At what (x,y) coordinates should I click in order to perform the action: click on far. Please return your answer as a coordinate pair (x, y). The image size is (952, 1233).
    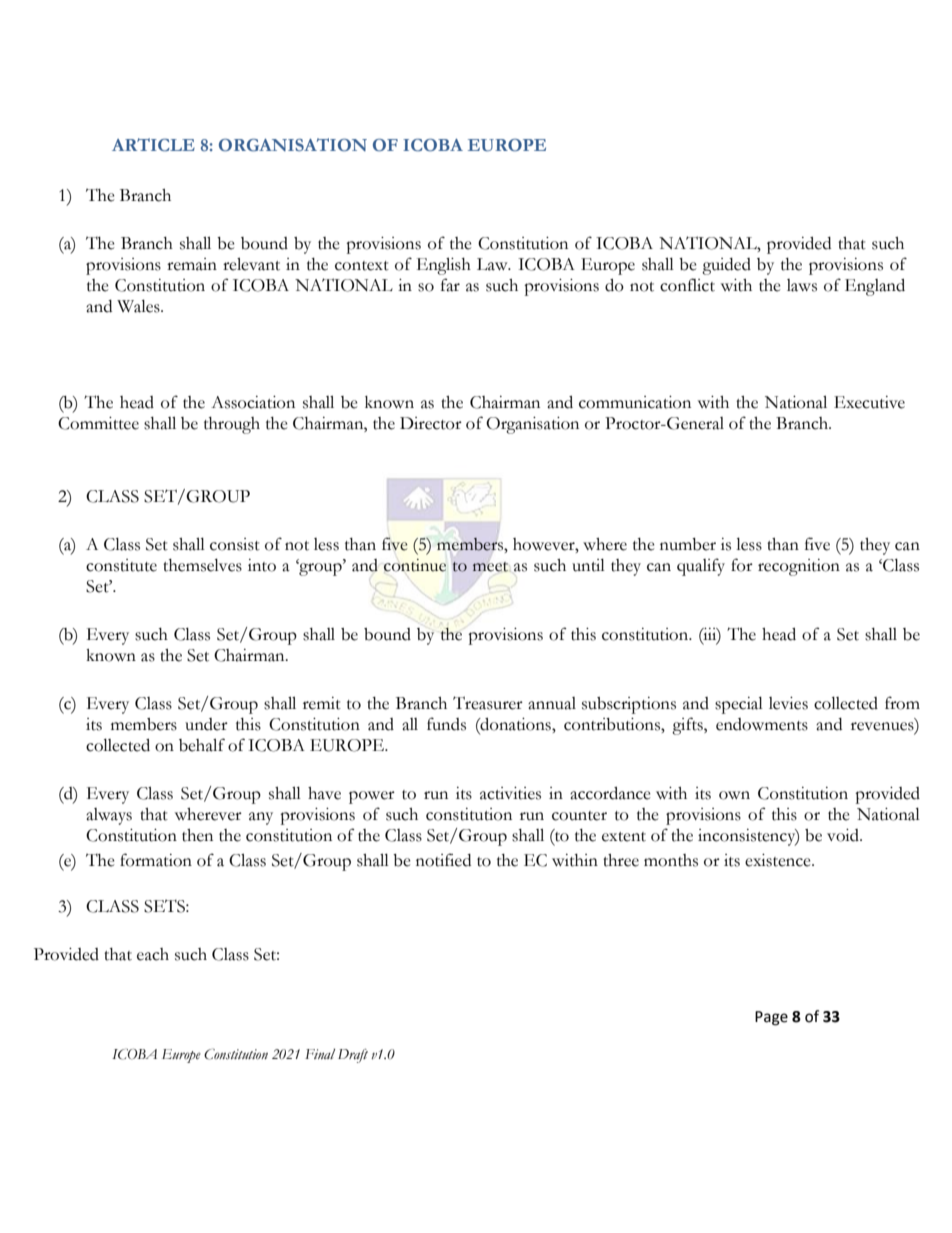
    Looking at the image, I should click on (450, 285).
